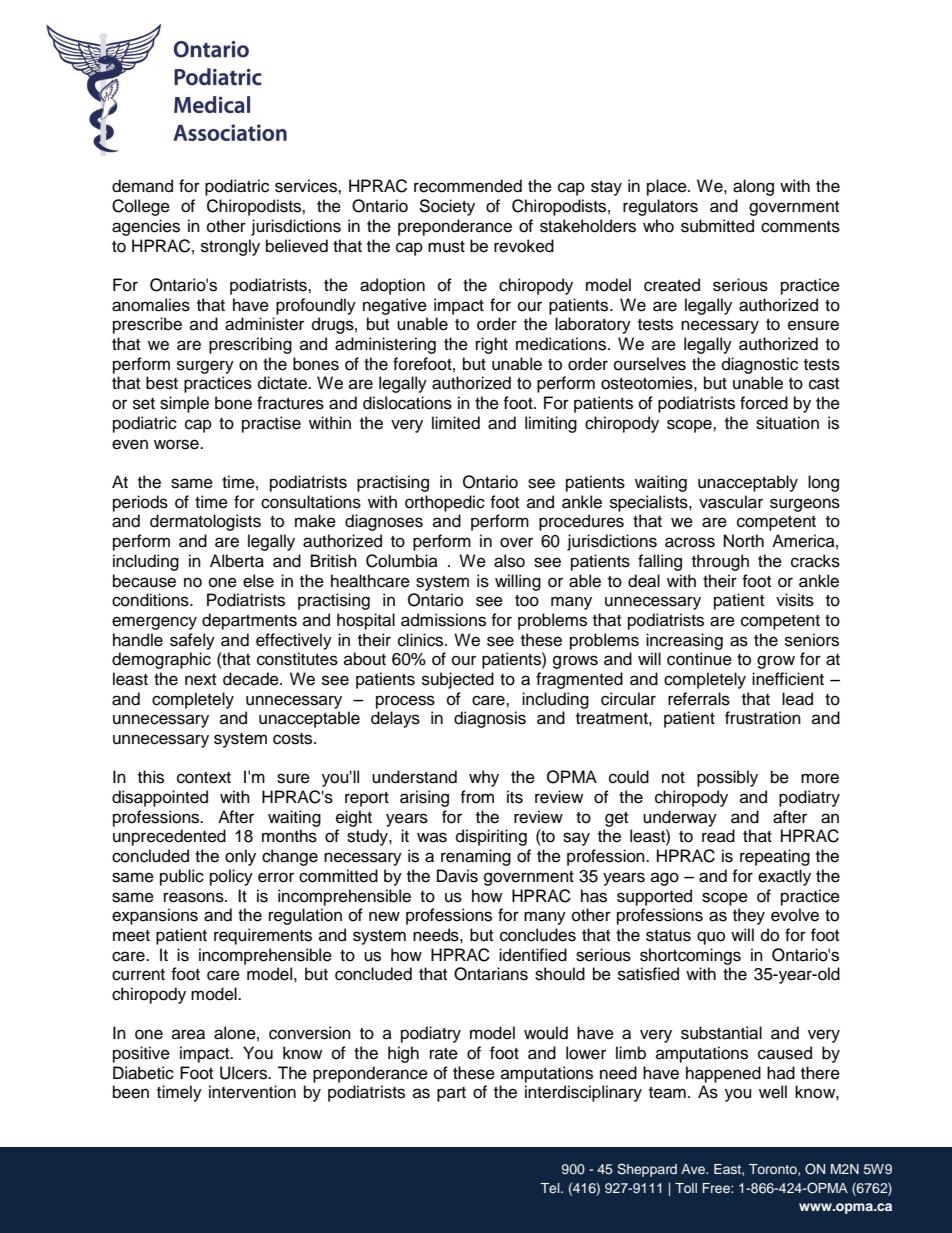 Image resolution: width=952 pixels, height=1233 pixels. I want to click on subjected, so click(458, 680).
